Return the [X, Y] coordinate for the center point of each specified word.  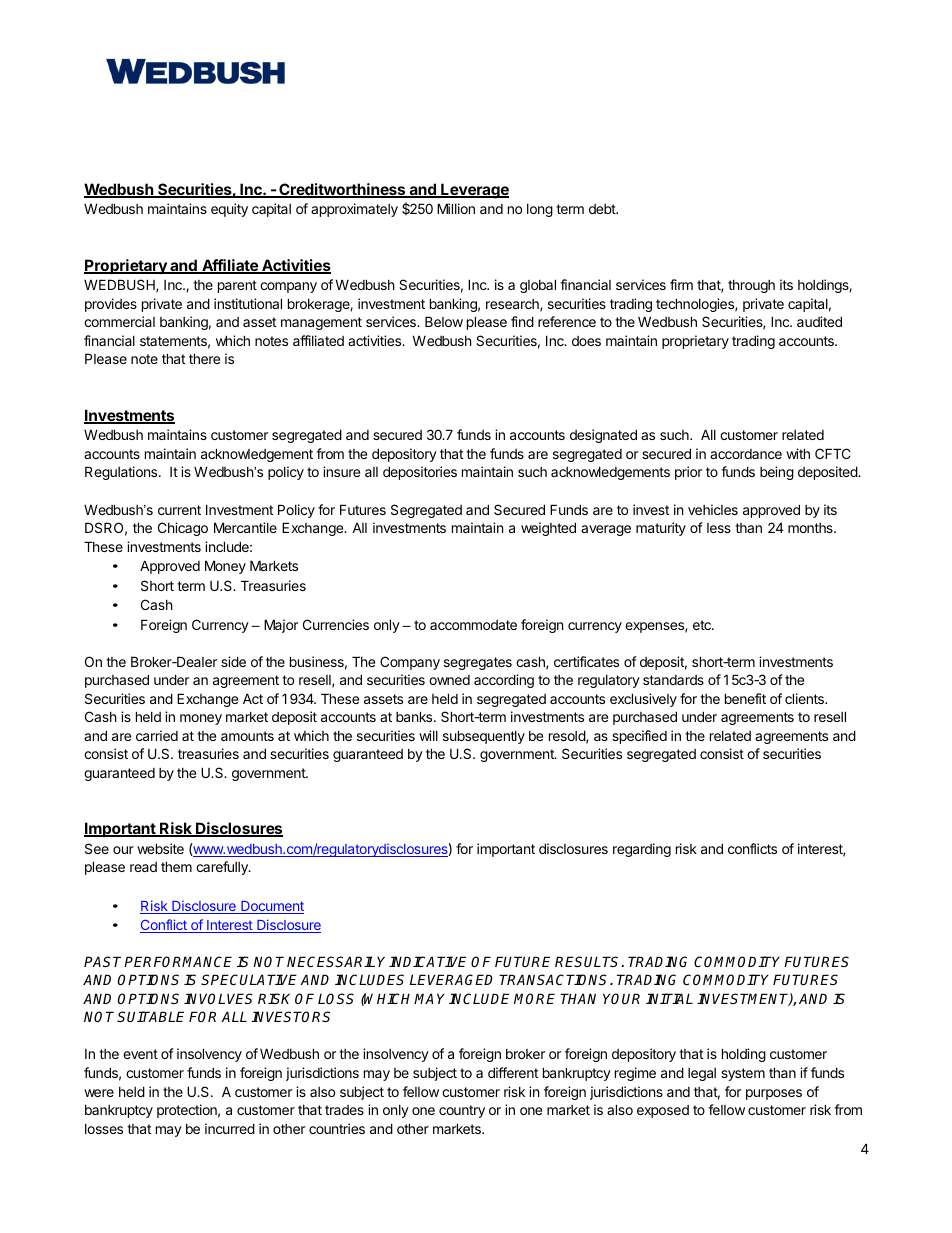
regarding [642, 850]
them [176, 866]
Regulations [122, 473]
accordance [746, 454]
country [462, 1111]
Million [456, 208]
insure [341, 471]
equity [229, 210]
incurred [230, 1128]
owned [449, 680]
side [233, 661]
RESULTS [589, 961]
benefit [745, 698]
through [751, 286]
